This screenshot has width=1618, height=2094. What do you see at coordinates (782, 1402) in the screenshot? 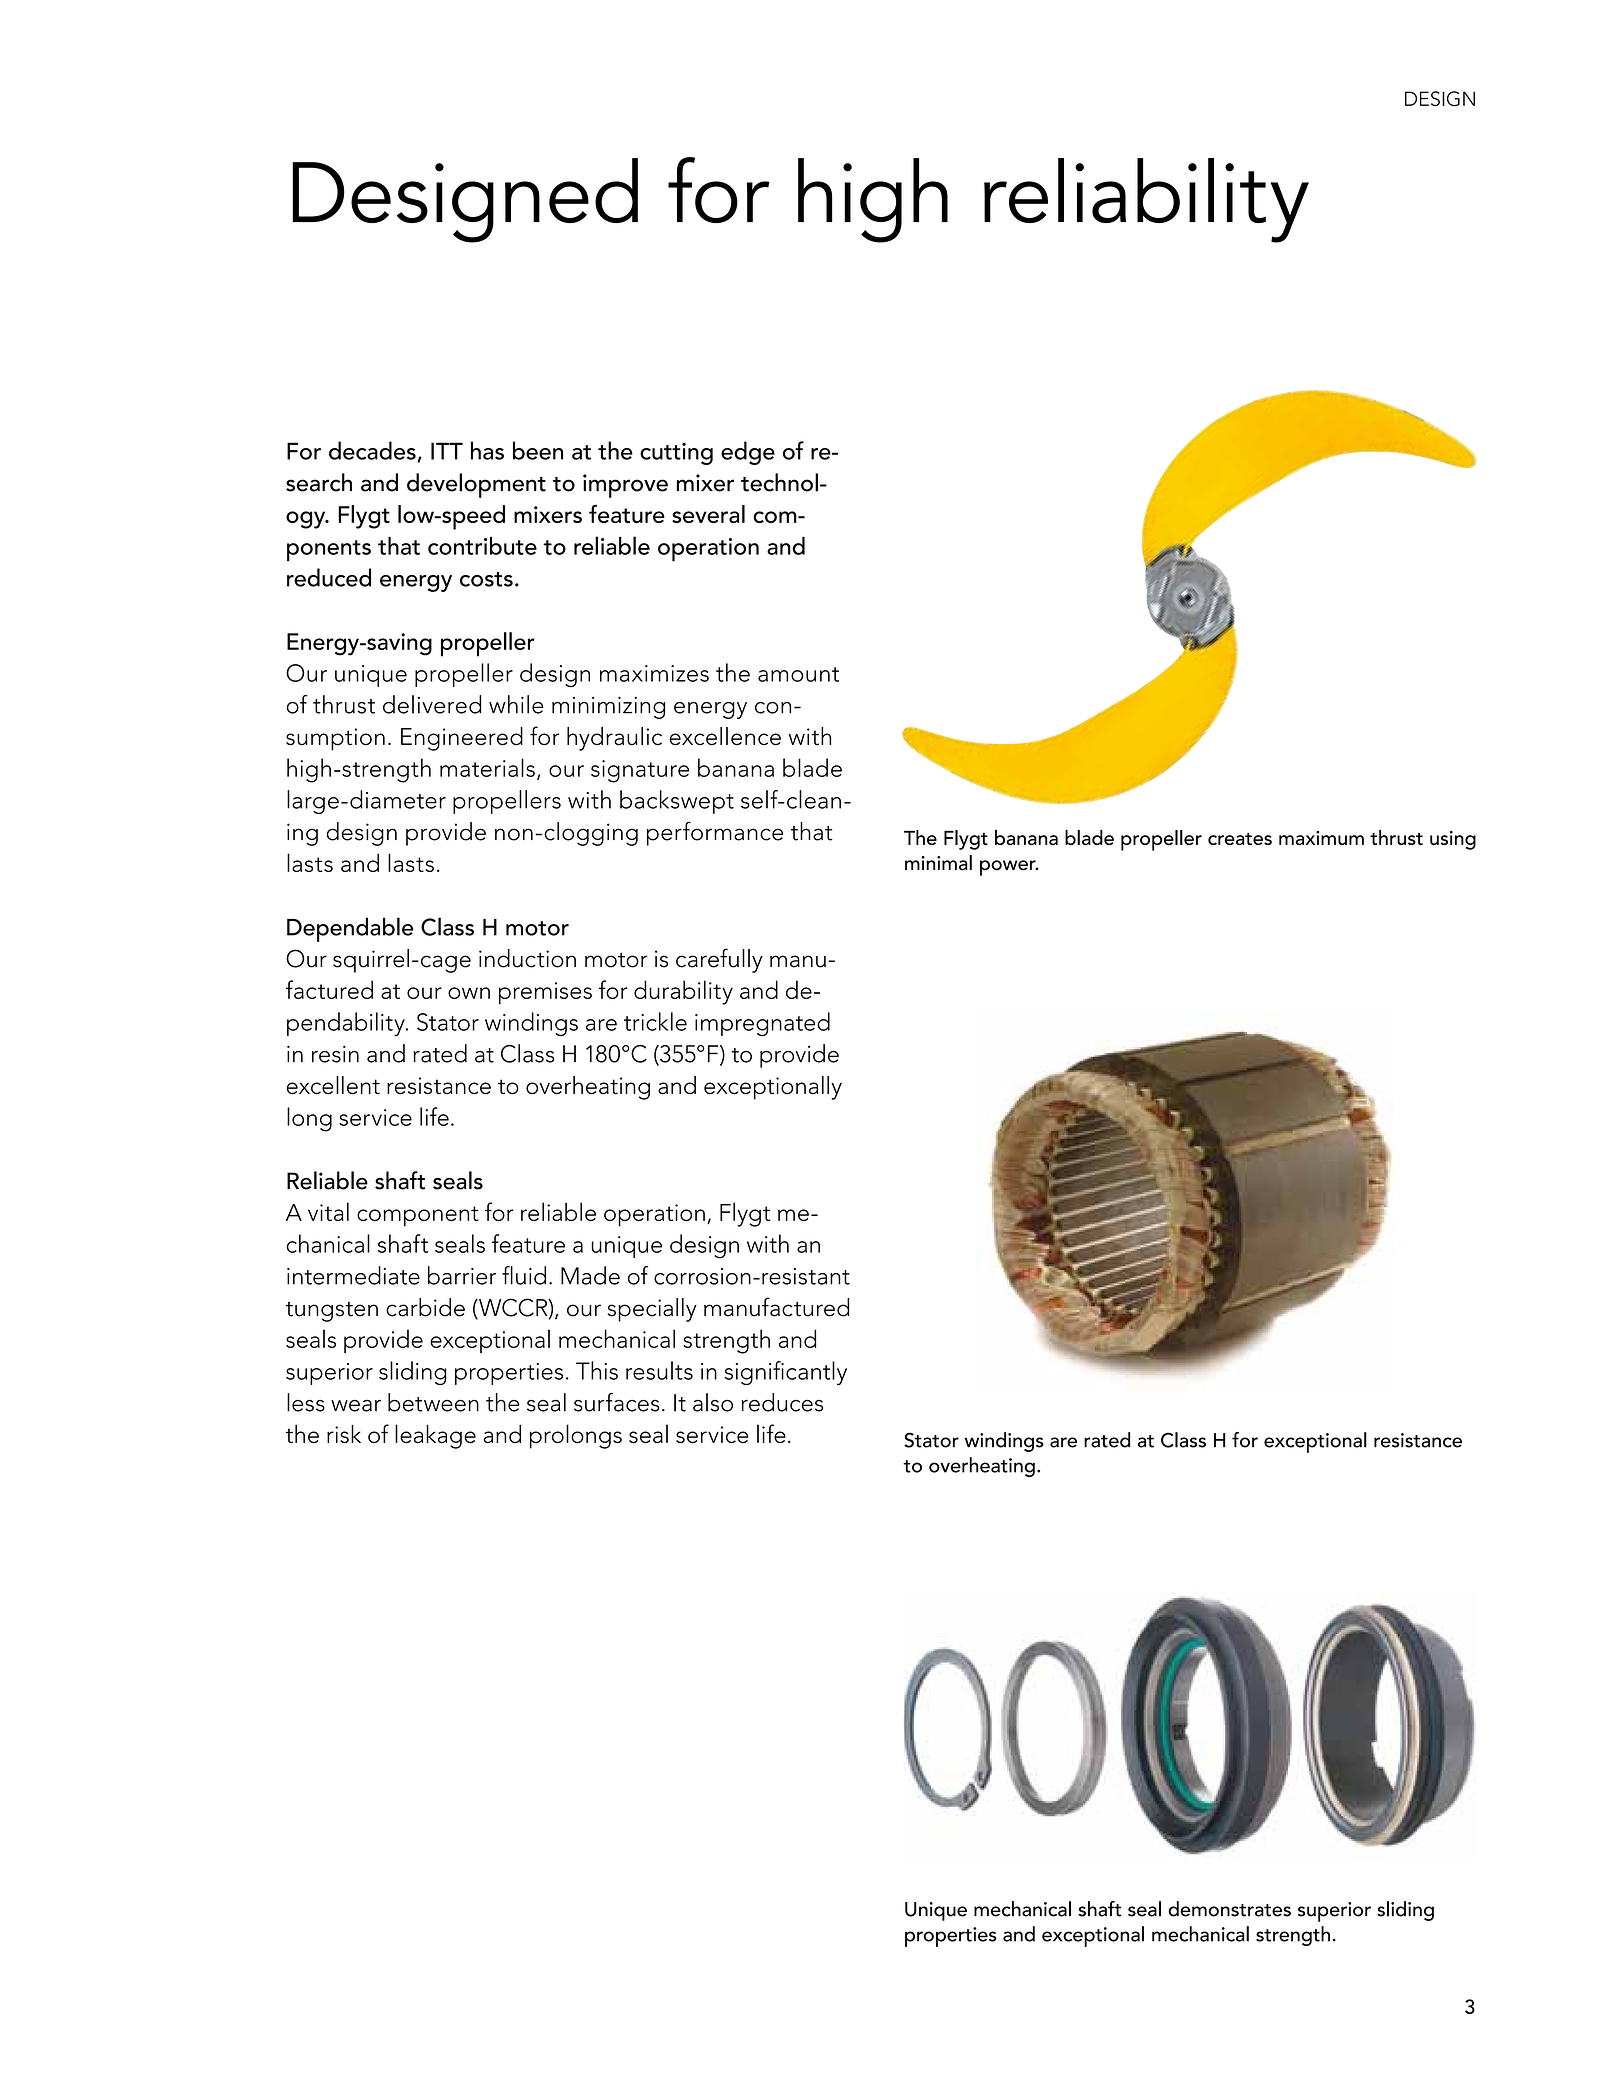
I see `reduces` at bounding box center [782, 1402].
